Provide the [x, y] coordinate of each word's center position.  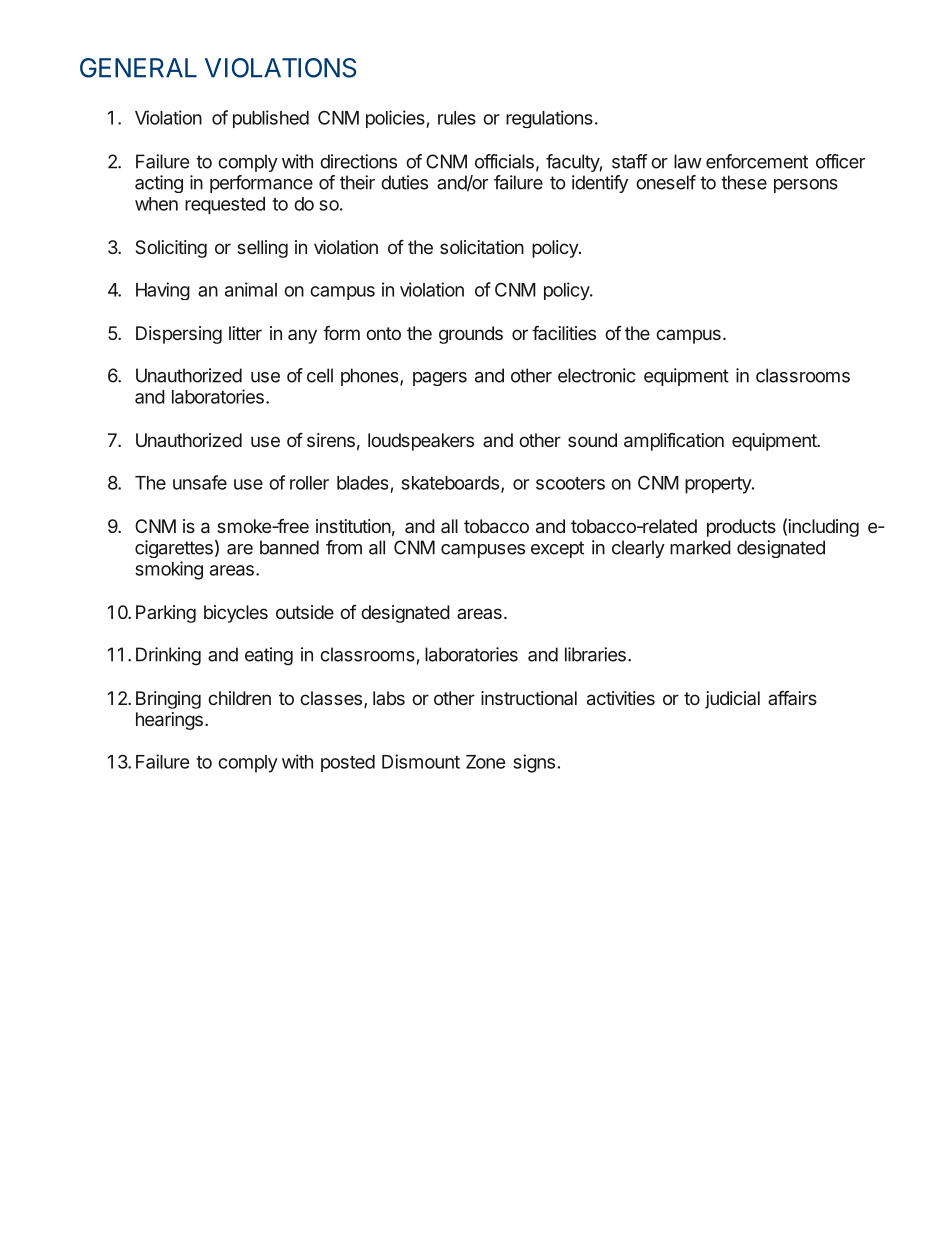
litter [245, 333]
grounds [471, 335]
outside [305, 612]
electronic [597, 375]
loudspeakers [421, 442]
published [271, 119]
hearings [169, 721]
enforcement [757, 161]
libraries [595, 654]
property [719, 485]
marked [700, 547]
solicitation [482, 247]
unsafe [200, 482]
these [744, 182]
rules [457, 118]
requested [225, 205]
